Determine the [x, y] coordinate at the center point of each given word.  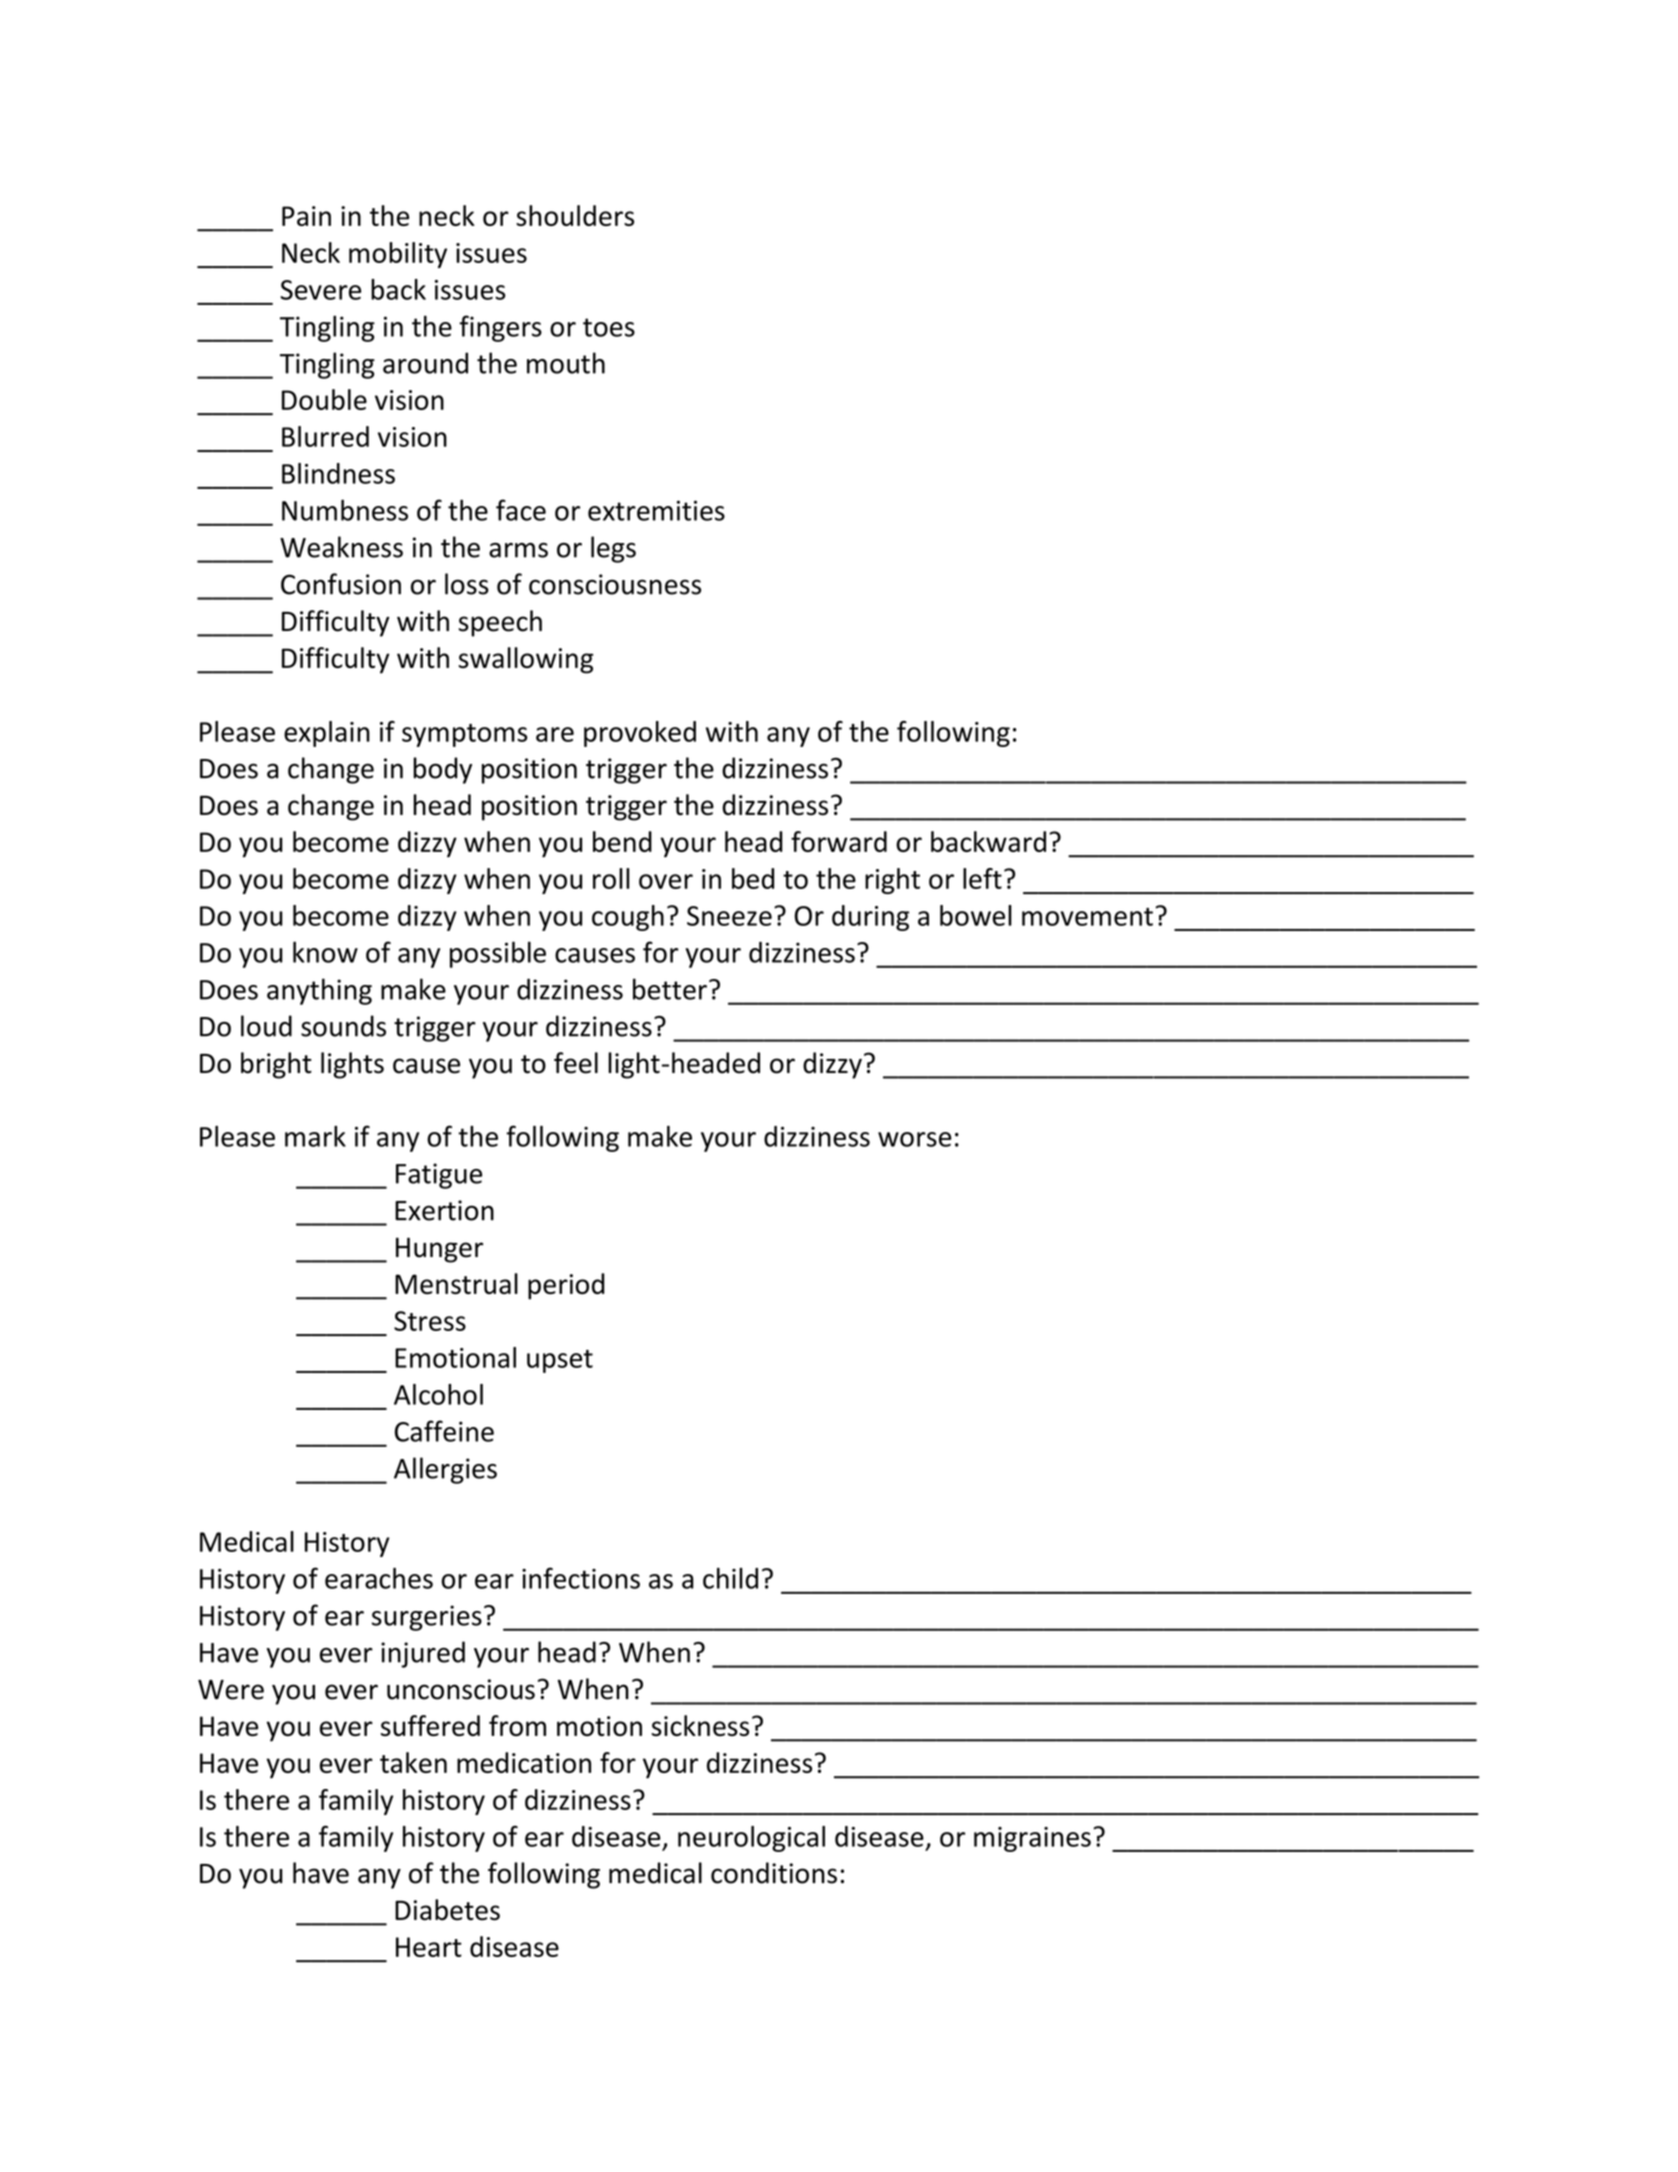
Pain [306, 216]
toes [609, 327]
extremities [656, 510]
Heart [429, 1947]
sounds [343, 1026]
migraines [1032, 1839]
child [730, 1578]
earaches [379, 1578]
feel [576, 1063]
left [982, 878]
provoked [640, 734]
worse [915, 1139]
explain [327, 734]
